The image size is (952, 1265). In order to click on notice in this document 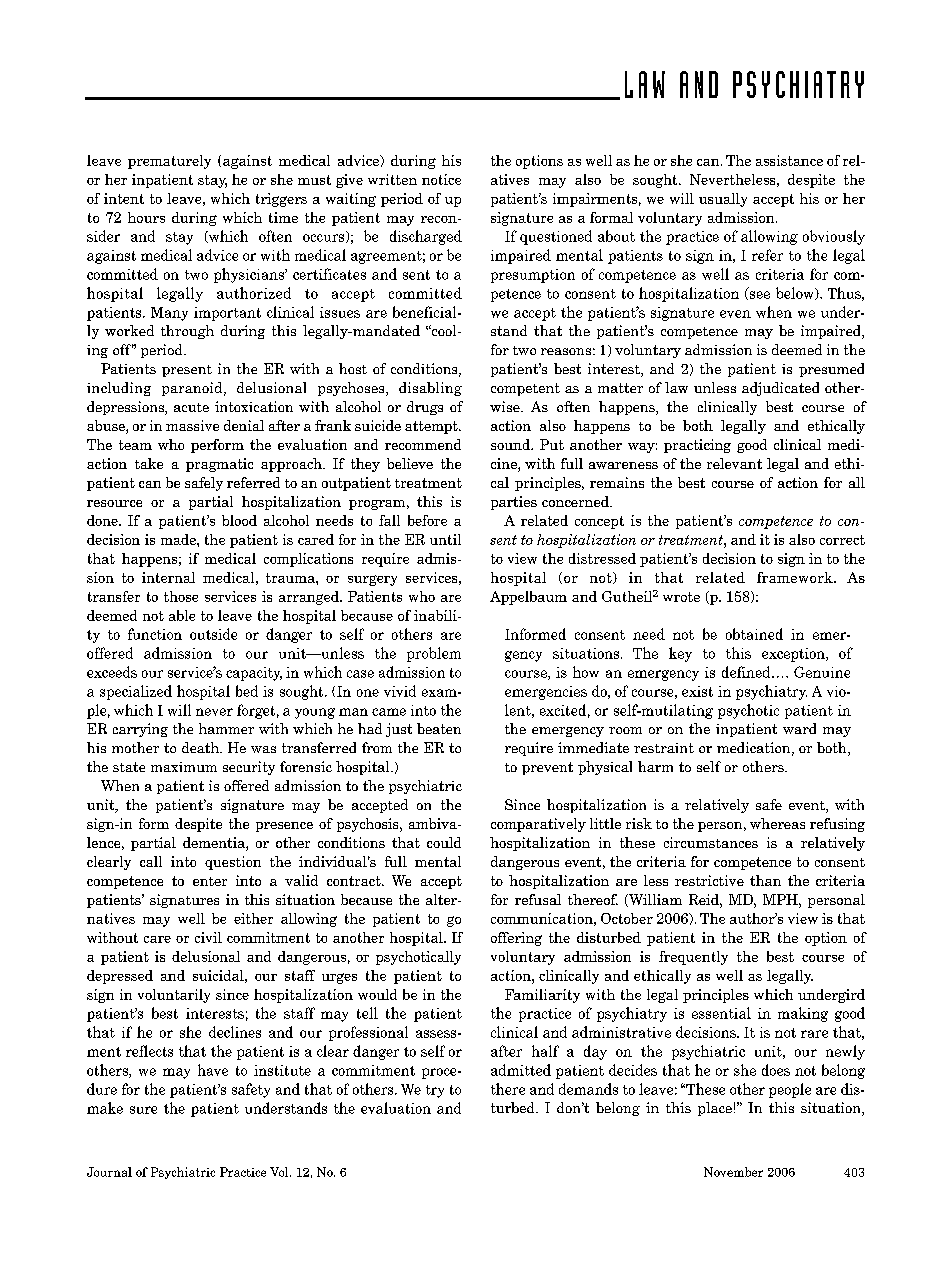, I will do `click(441, 179)`.
